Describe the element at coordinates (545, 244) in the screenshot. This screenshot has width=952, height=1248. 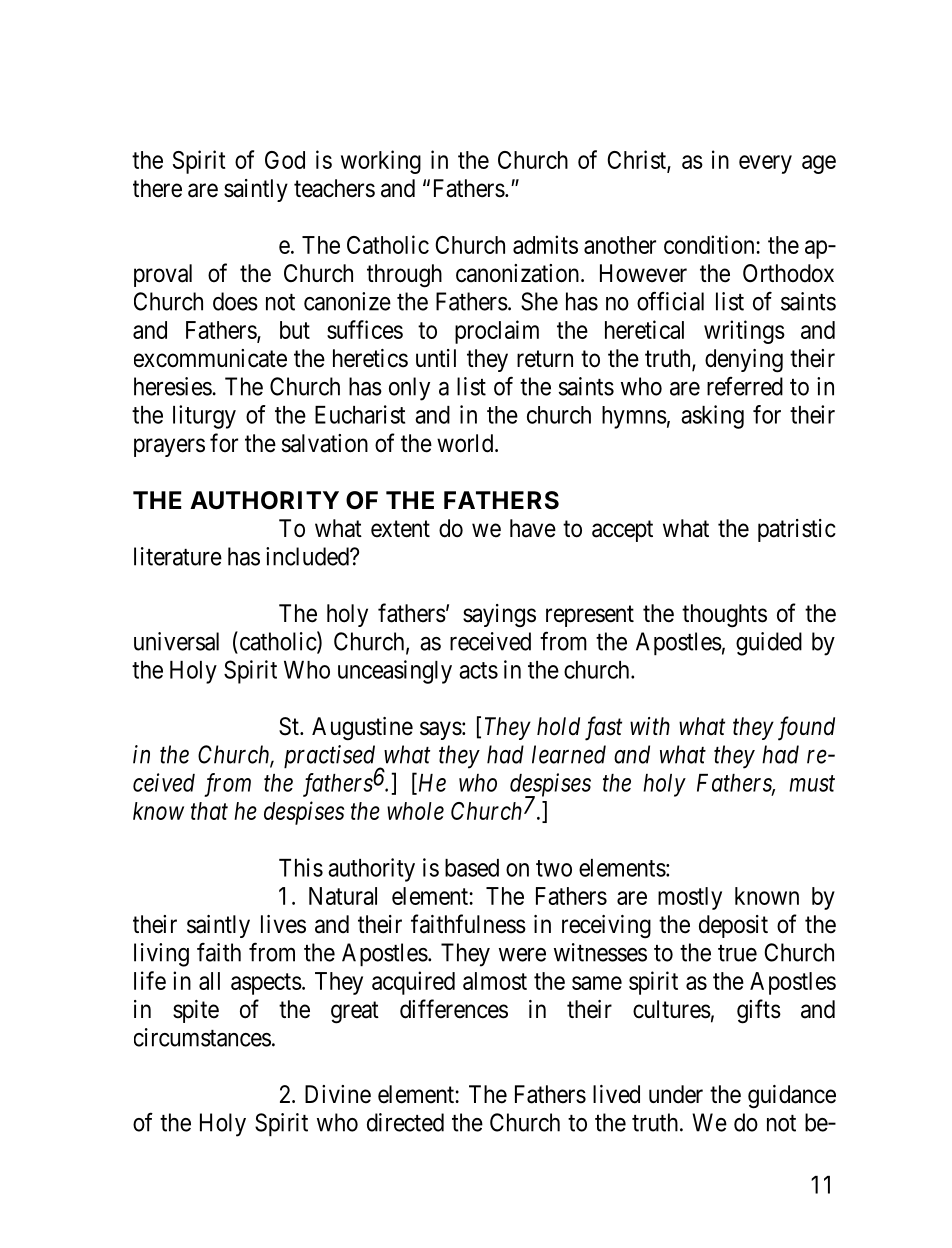
I see `admits` at that location.
